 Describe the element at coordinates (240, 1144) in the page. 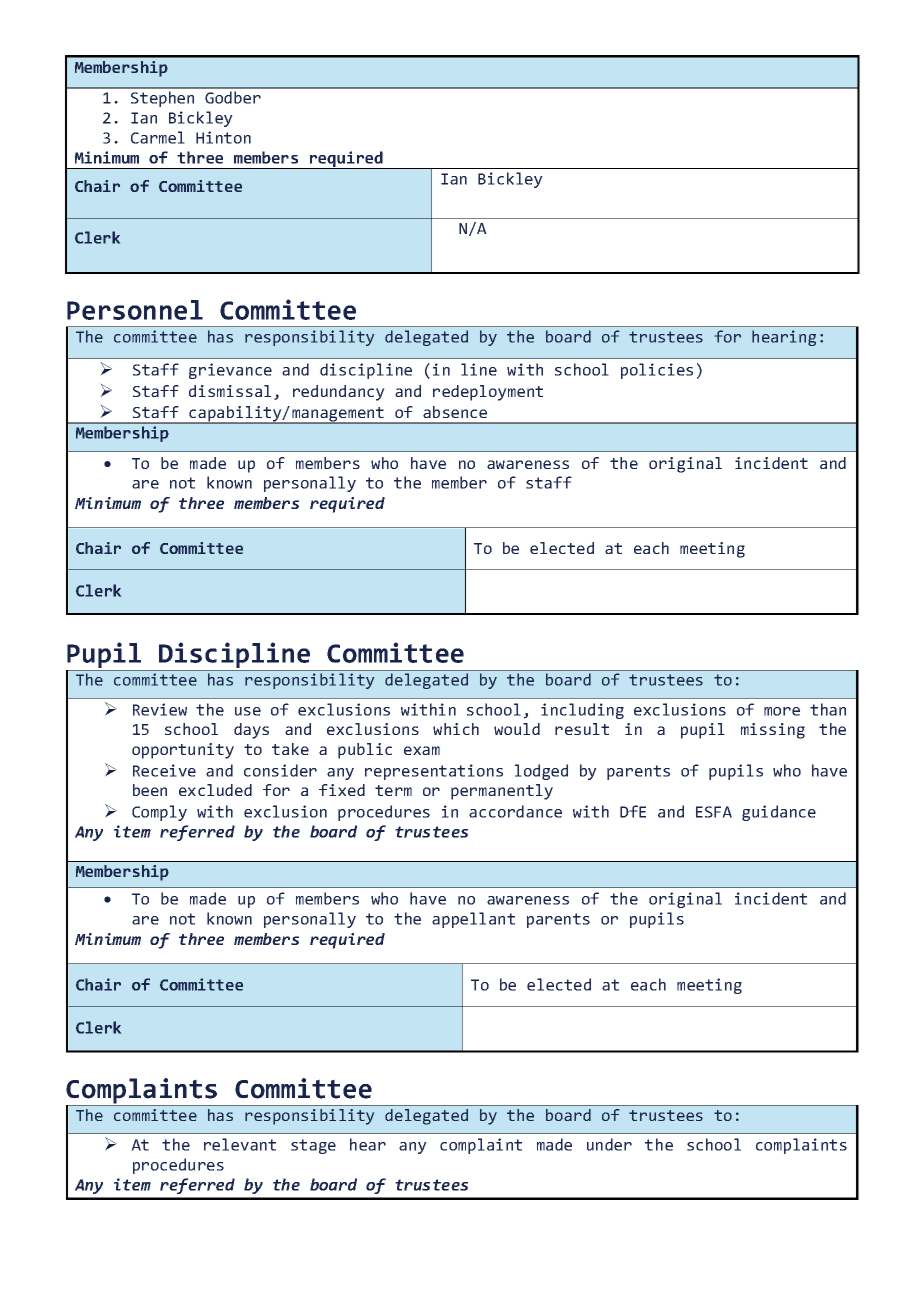

I see `relevant` at that location.
